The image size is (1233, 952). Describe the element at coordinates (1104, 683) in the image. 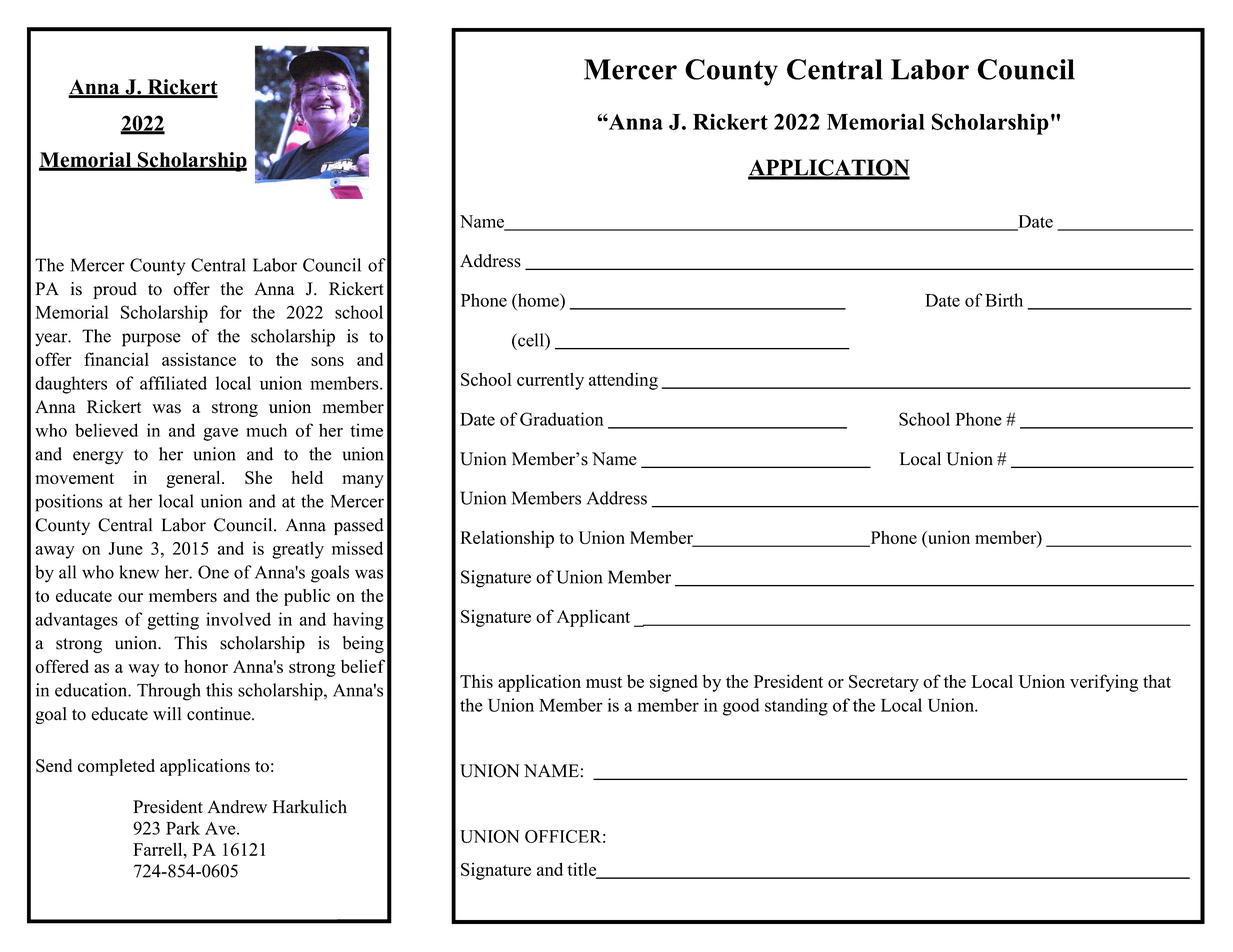

I see `verifying` at that location.
